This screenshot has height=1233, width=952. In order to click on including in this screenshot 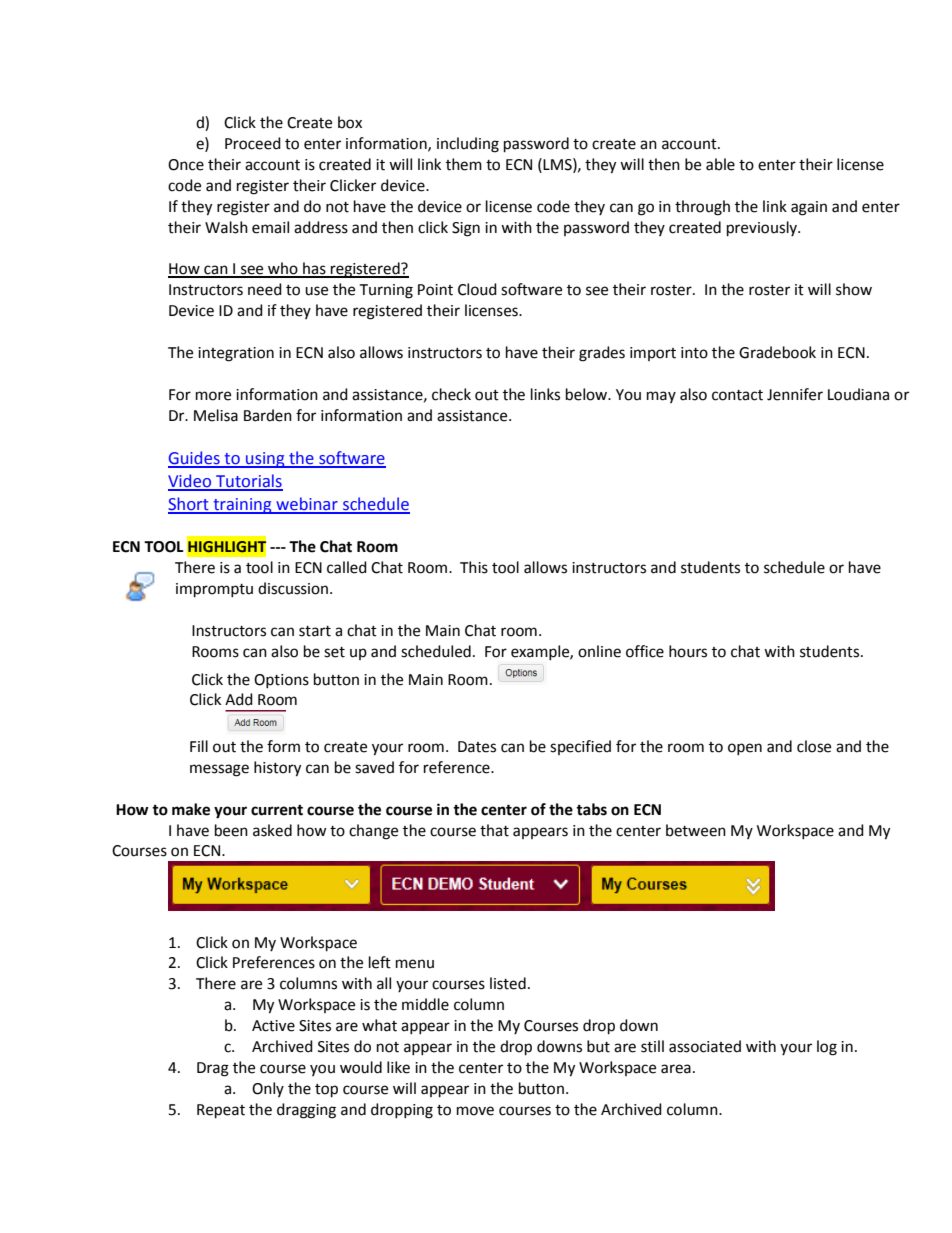, I will do `click(468, 145)`.
